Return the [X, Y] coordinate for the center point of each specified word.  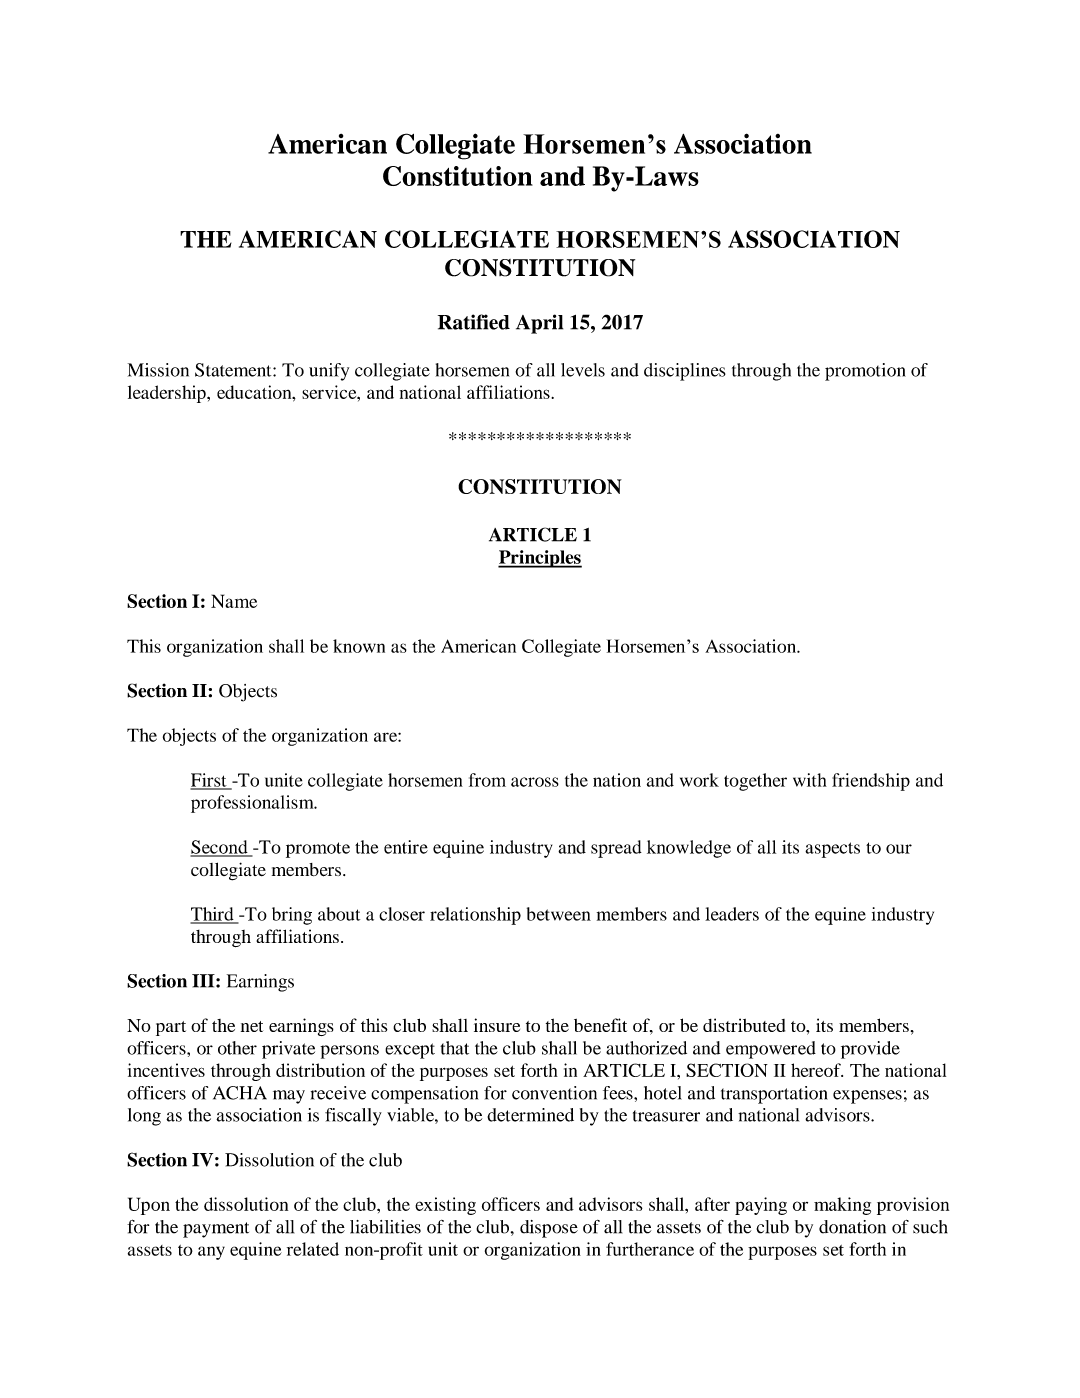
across [535, 782]
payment [216, 1230]
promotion [865, 372]
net [252, 1026]
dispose [549, 1229]
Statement [234, 370]
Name [234, 601]
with [810, 780]
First [209, 781]
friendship [871, 782]
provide [870, 1050]
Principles [540, 559]
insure [497, 1025]
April [539, 324]
